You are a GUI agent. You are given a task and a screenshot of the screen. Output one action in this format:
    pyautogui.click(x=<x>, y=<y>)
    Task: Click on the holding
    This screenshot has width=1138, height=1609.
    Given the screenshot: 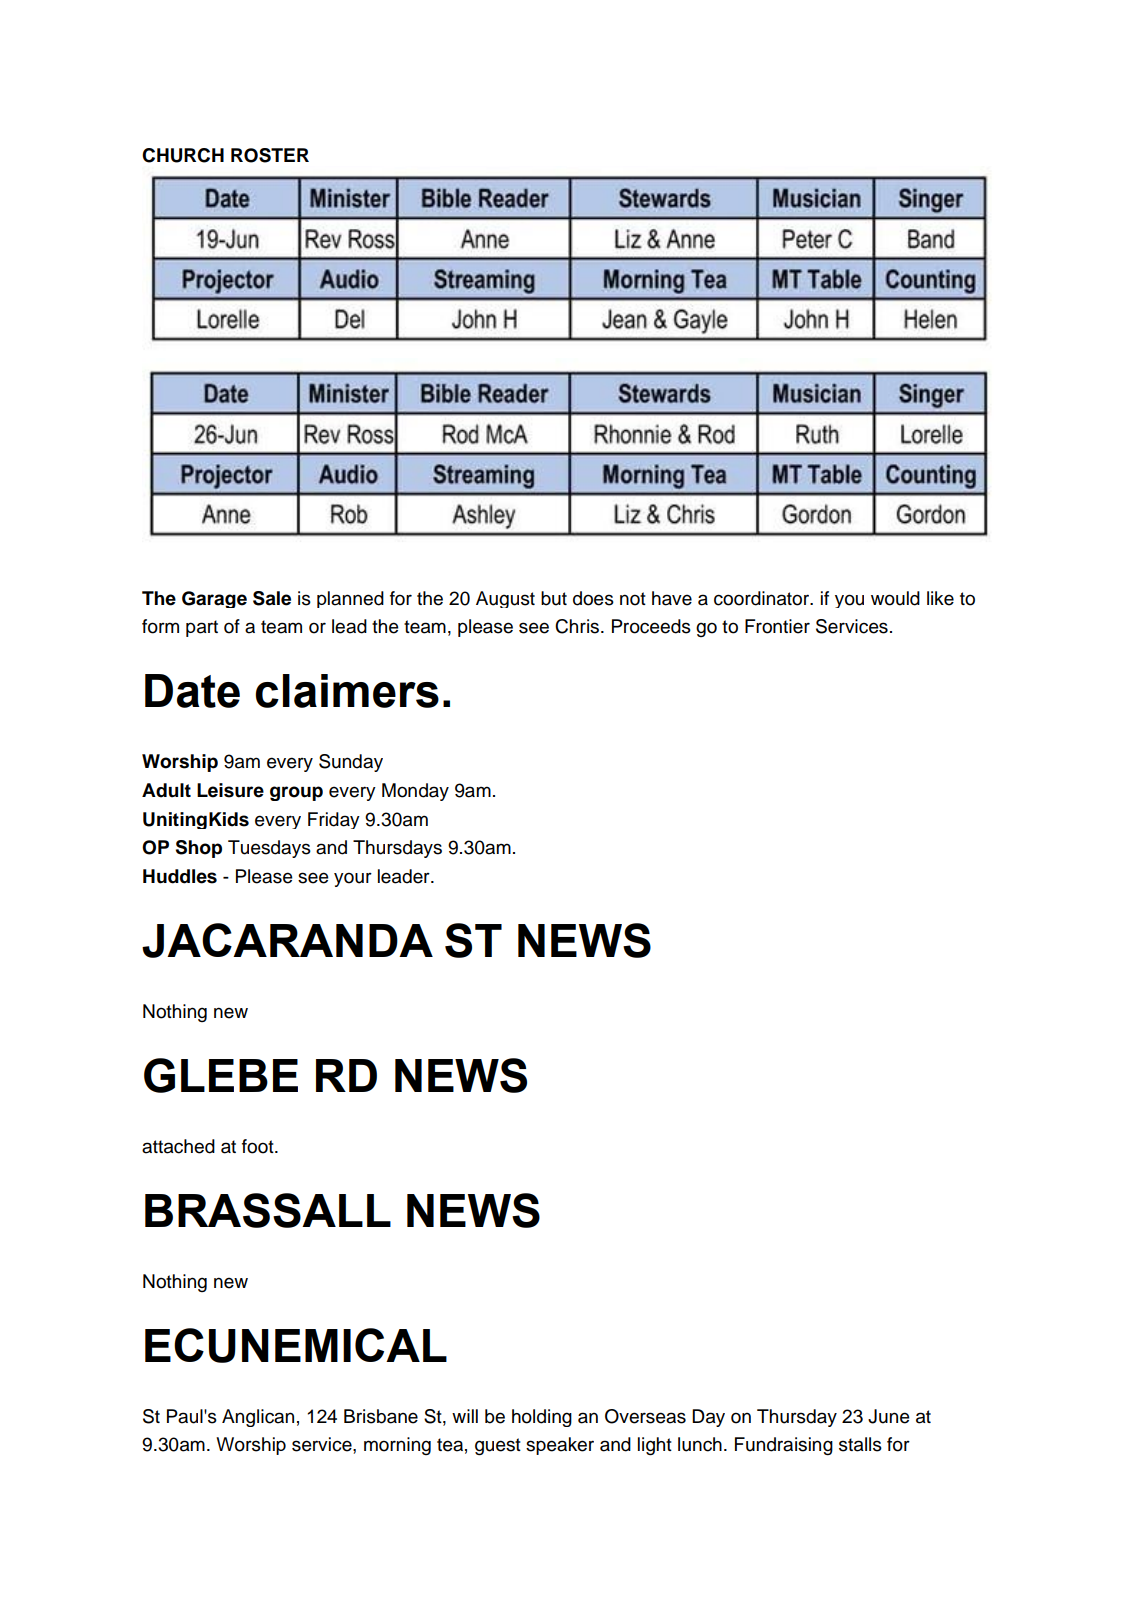 What is the action you would take?
    pyautogui.click(x=542, y=1418)
